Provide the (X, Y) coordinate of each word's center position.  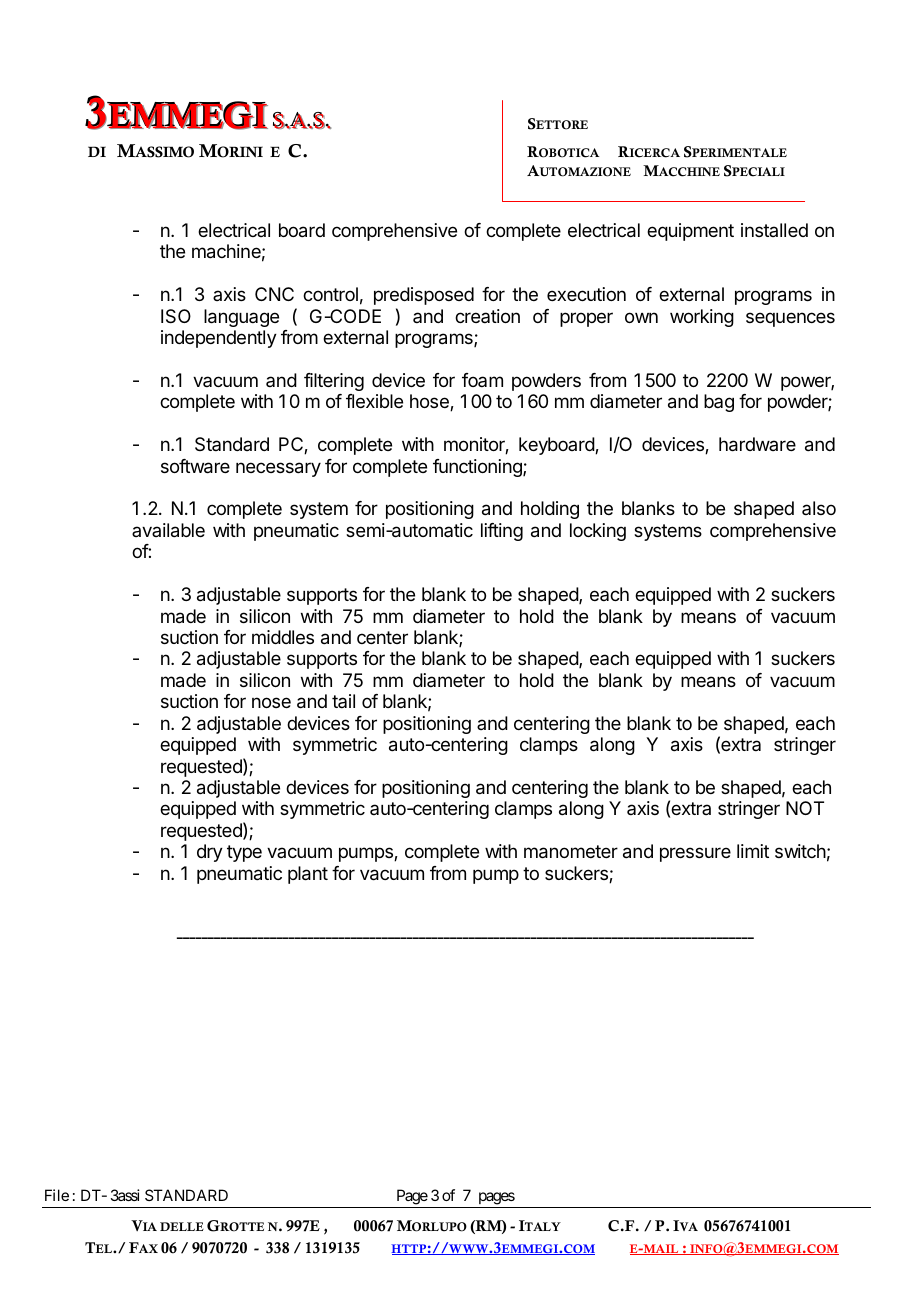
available (168, 530)
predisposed (424, 296)
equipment (690, 232)
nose (271, 702)
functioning (478, 468)
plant (308, 875)
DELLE (182, 1226)
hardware (757, 444)
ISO (176, 316)
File (57, 1195)
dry (210, 853)
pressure (695, 854)
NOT (805, 808)
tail (343, 701)
